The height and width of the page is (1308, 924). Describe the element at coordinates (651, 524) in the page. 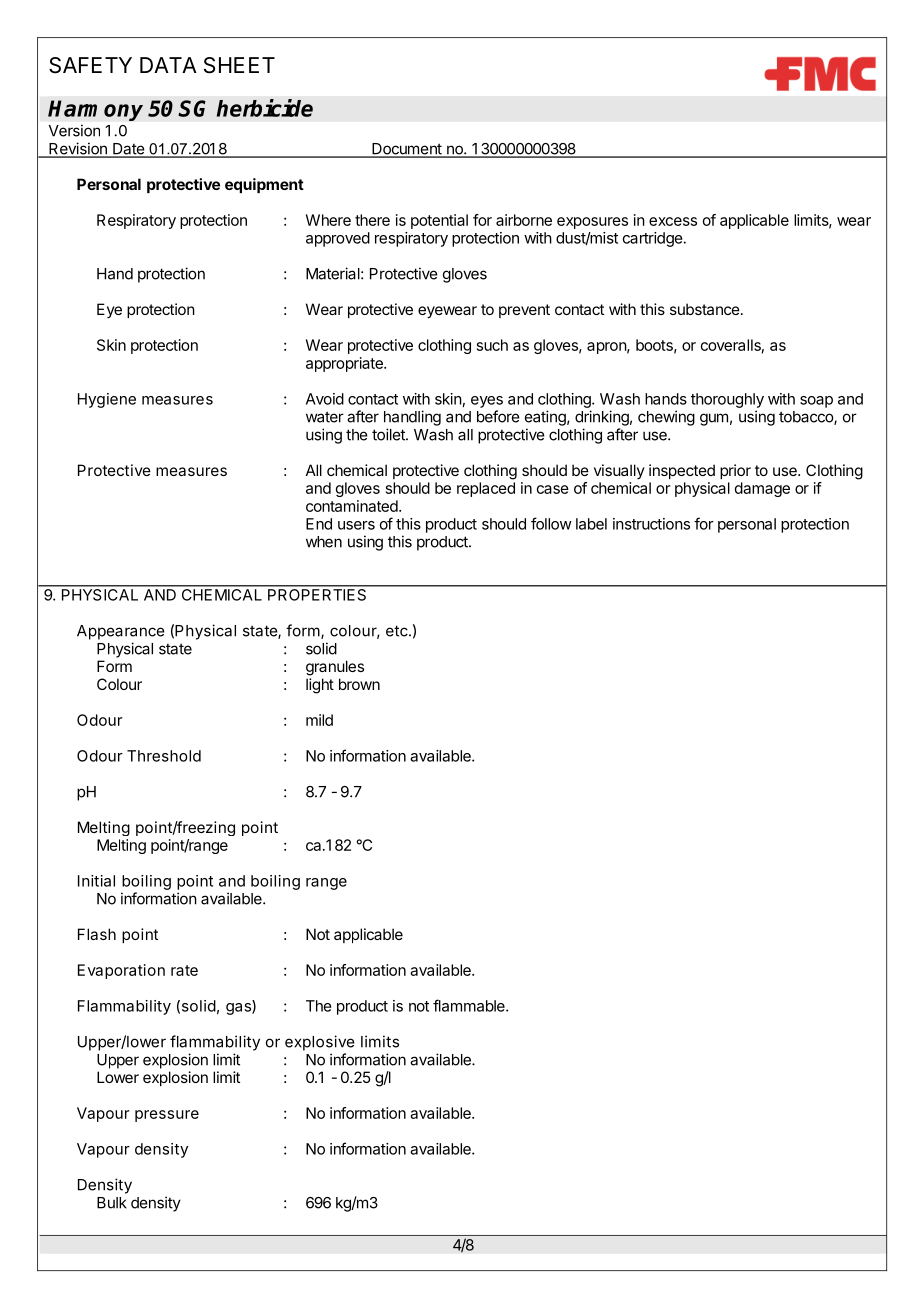

I see `instructions` at that location.
